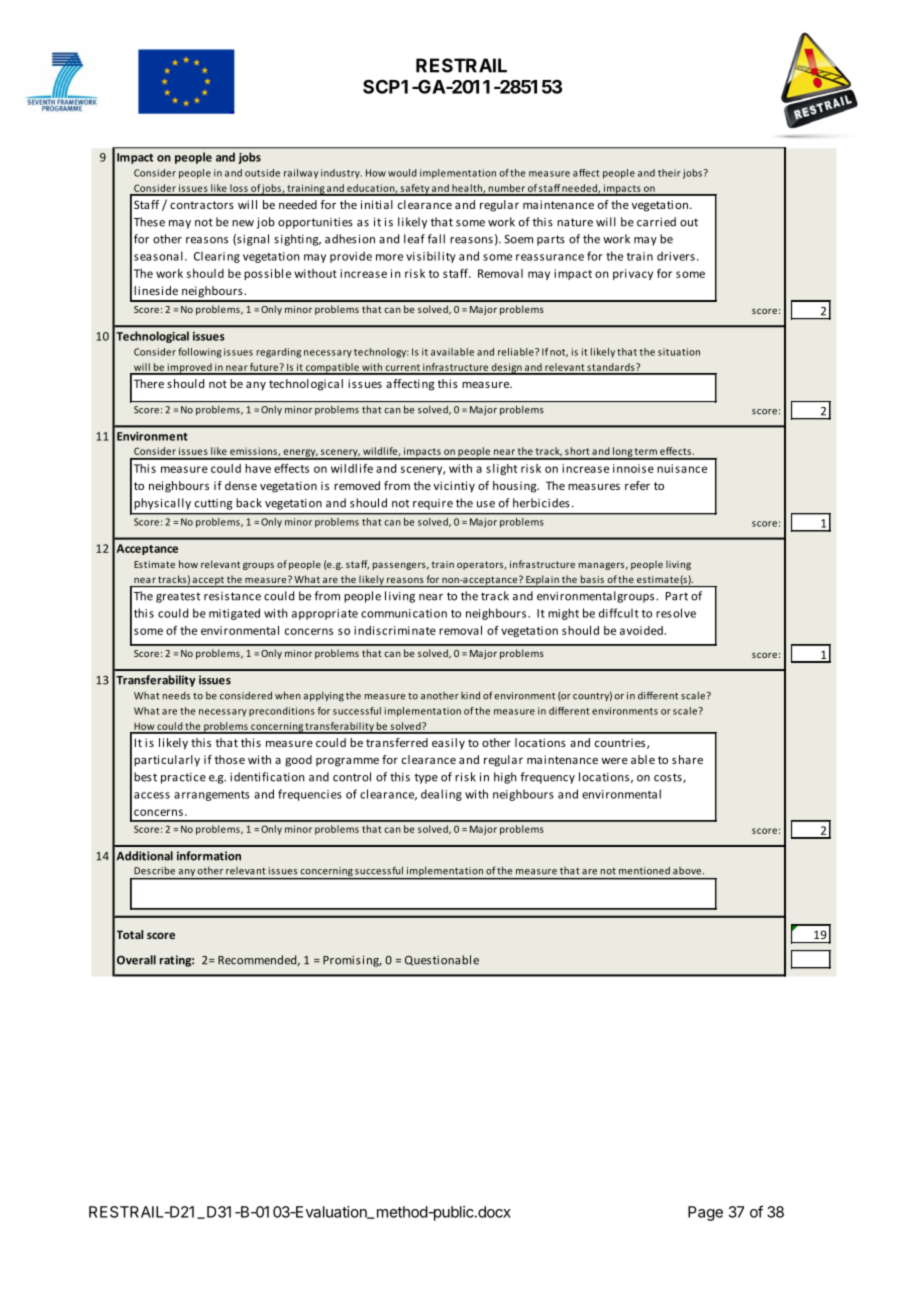 This screenshot has height=1308, width=924. What do you see at coordinates (641, 630) in the screenshot?
I see `avoided` at bounding box center [641, 630].
